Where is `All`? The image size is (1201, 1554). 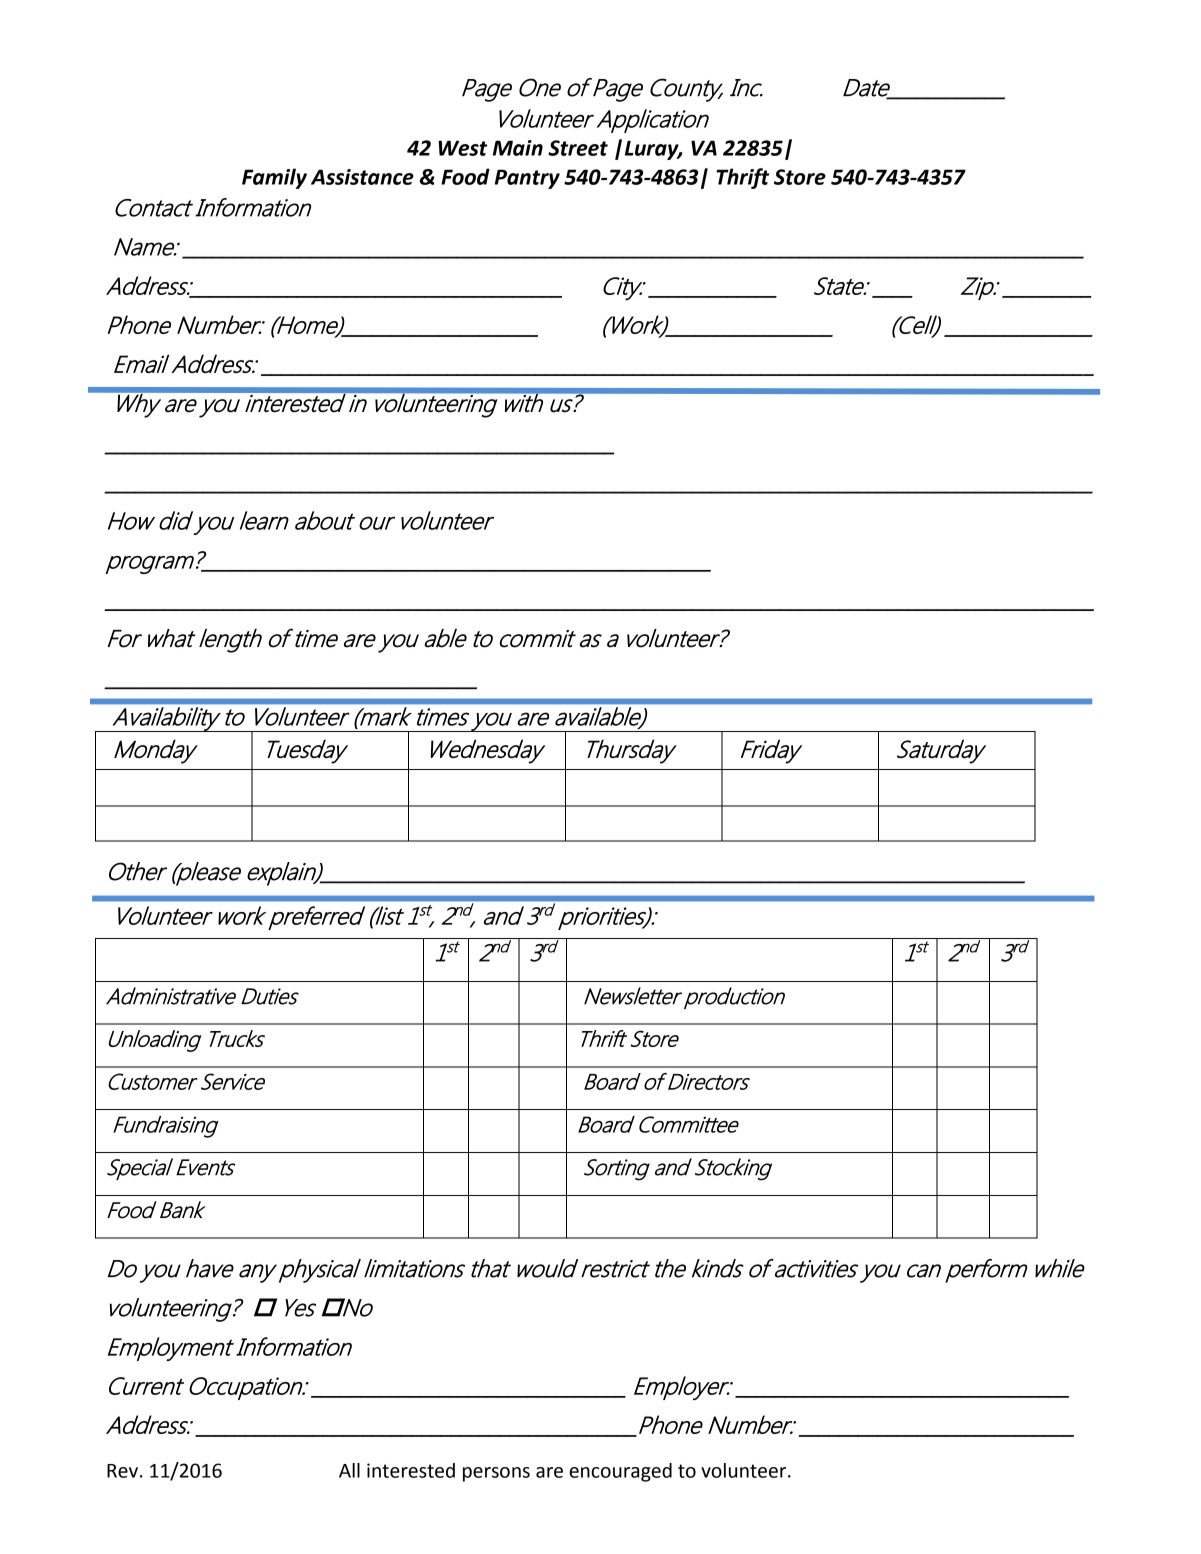 All is located at coordinates (349, 1470).
